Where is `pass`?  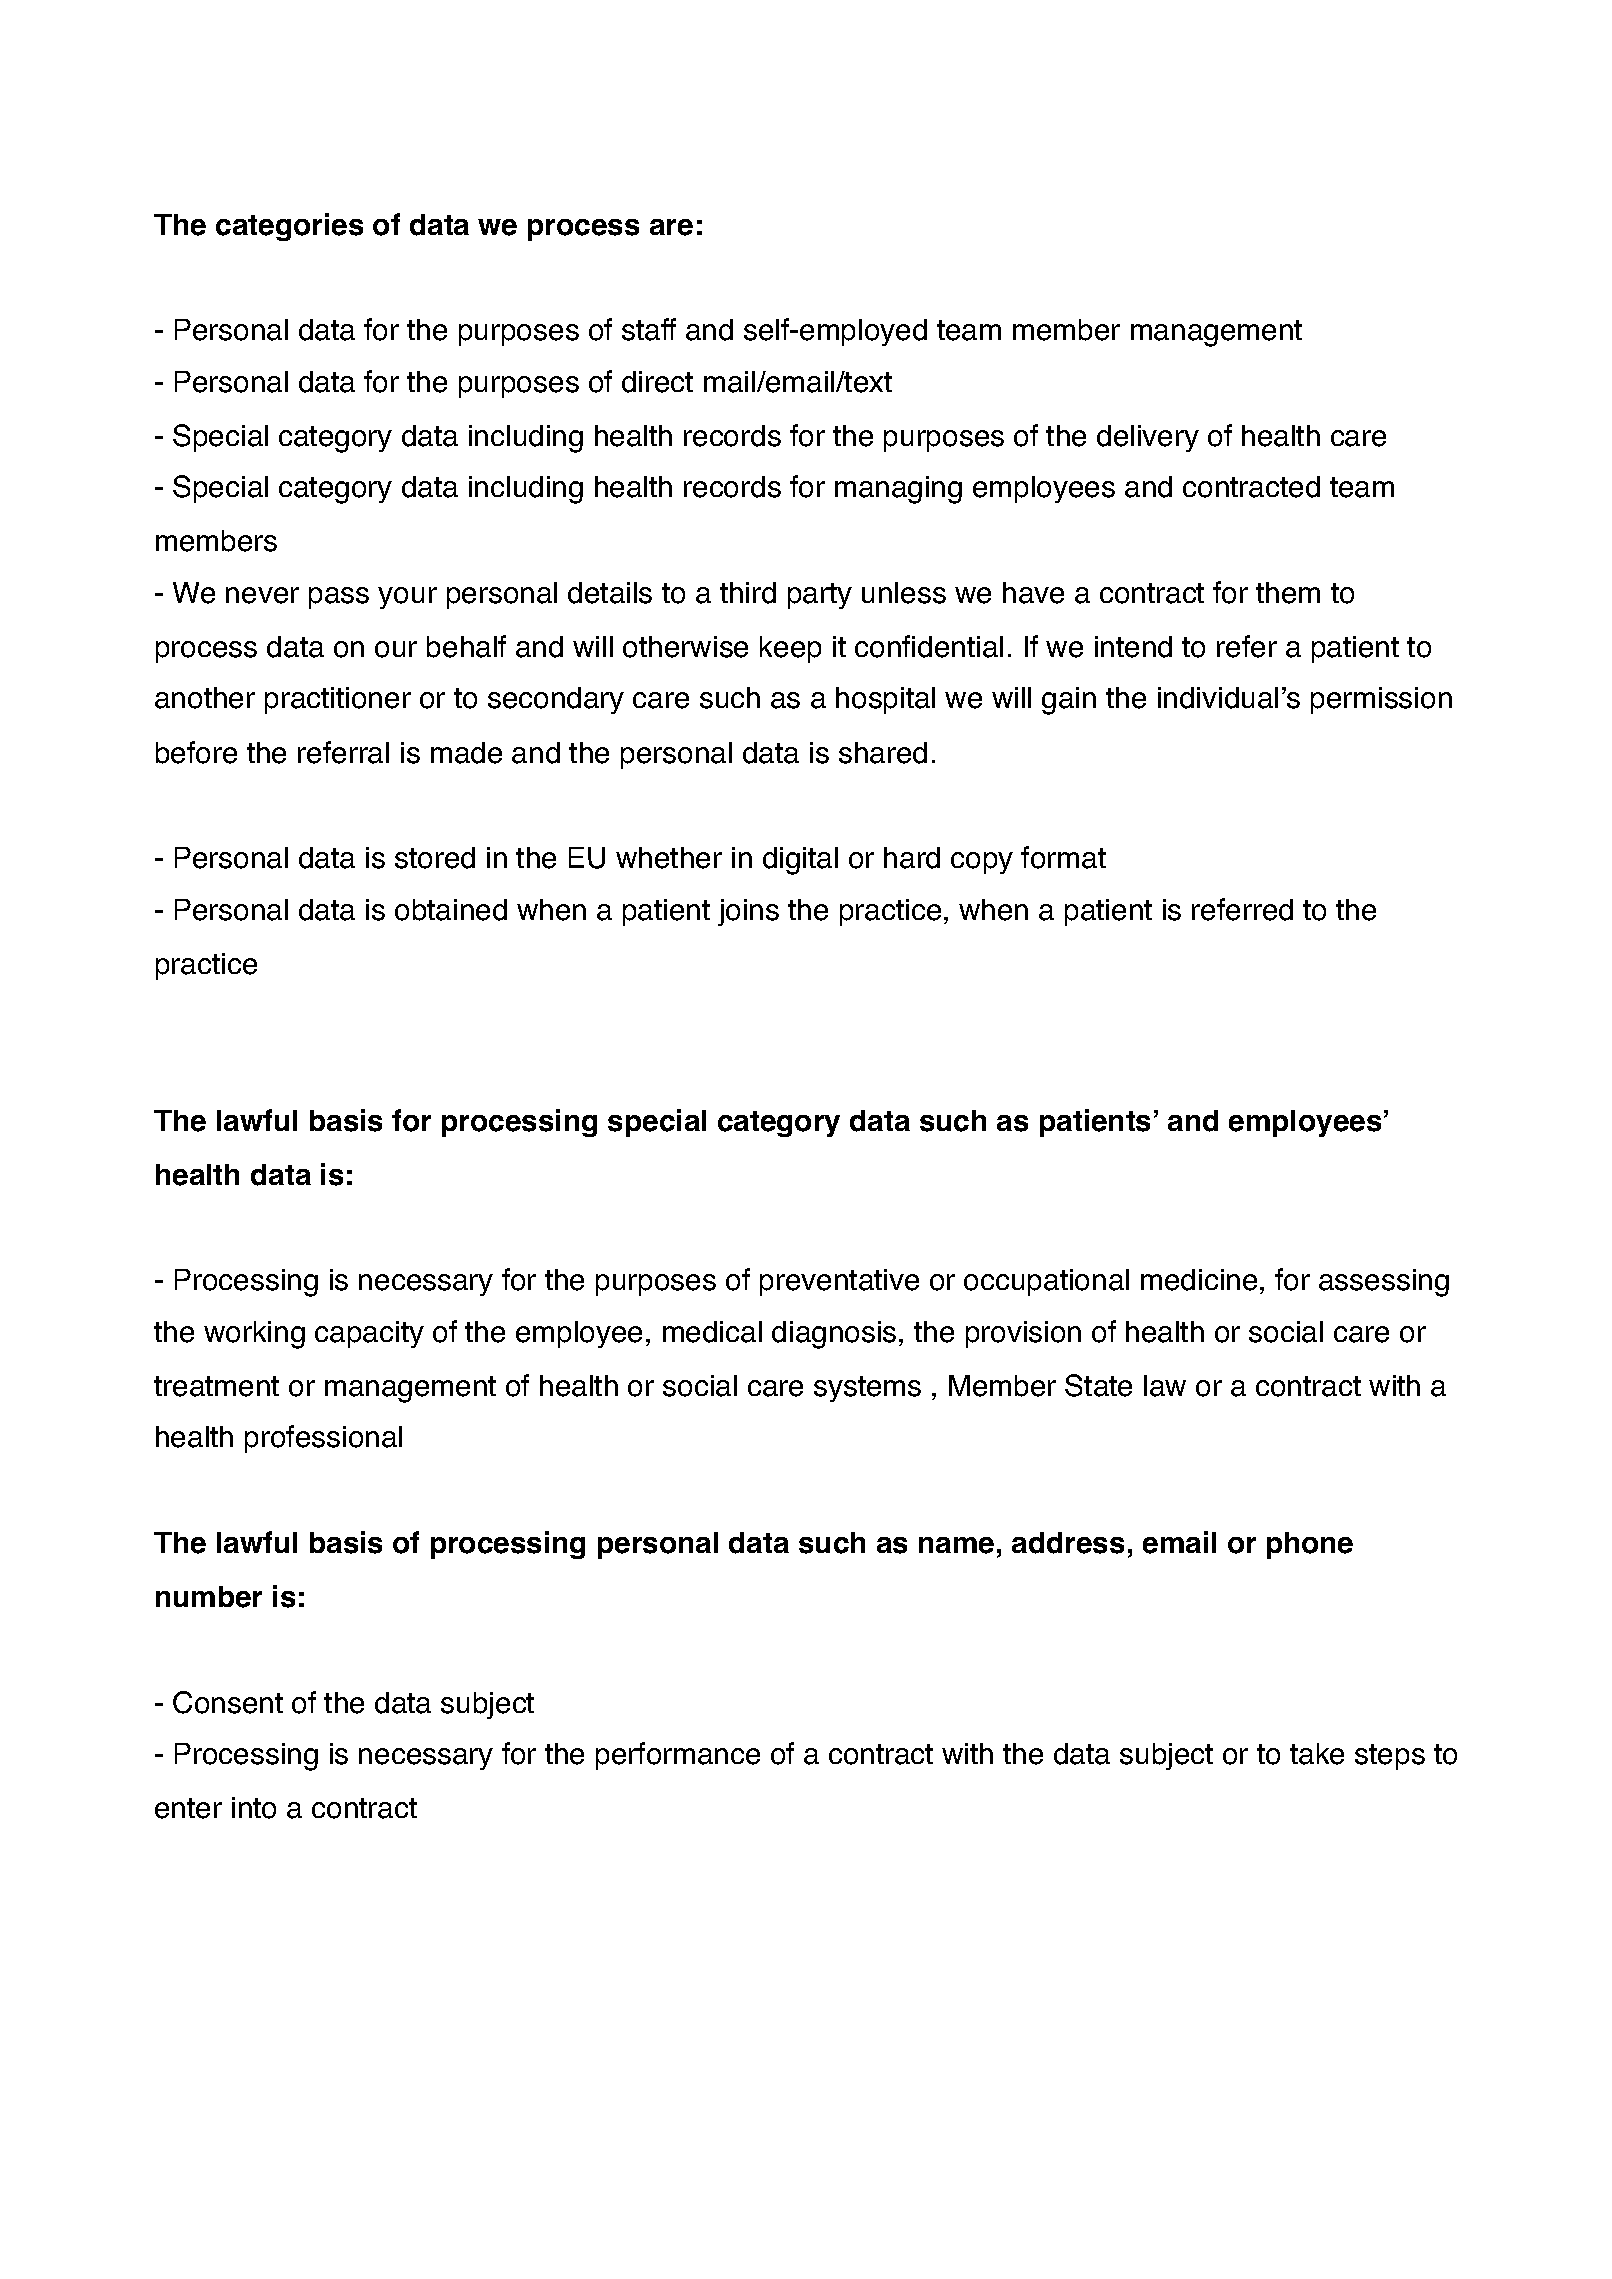 pass is located at coordinates (339, 598).
